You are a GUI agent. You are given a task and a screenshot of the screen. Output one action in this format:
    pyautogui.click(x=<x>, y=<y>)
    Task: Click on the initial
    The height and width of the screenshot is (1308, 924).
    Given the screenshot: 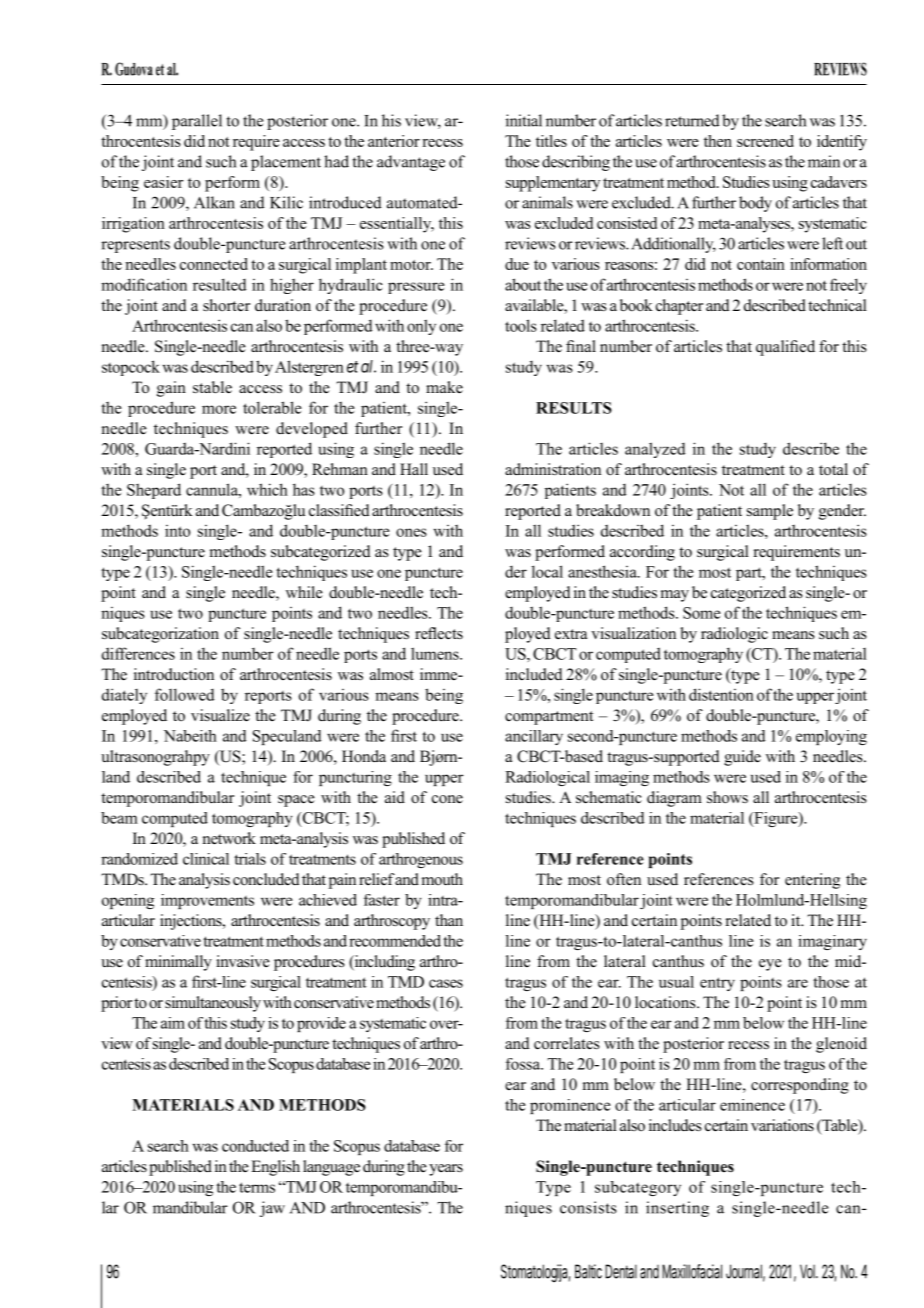 What is the action you would take?
    pyautogui.click(x=524, y=120)
